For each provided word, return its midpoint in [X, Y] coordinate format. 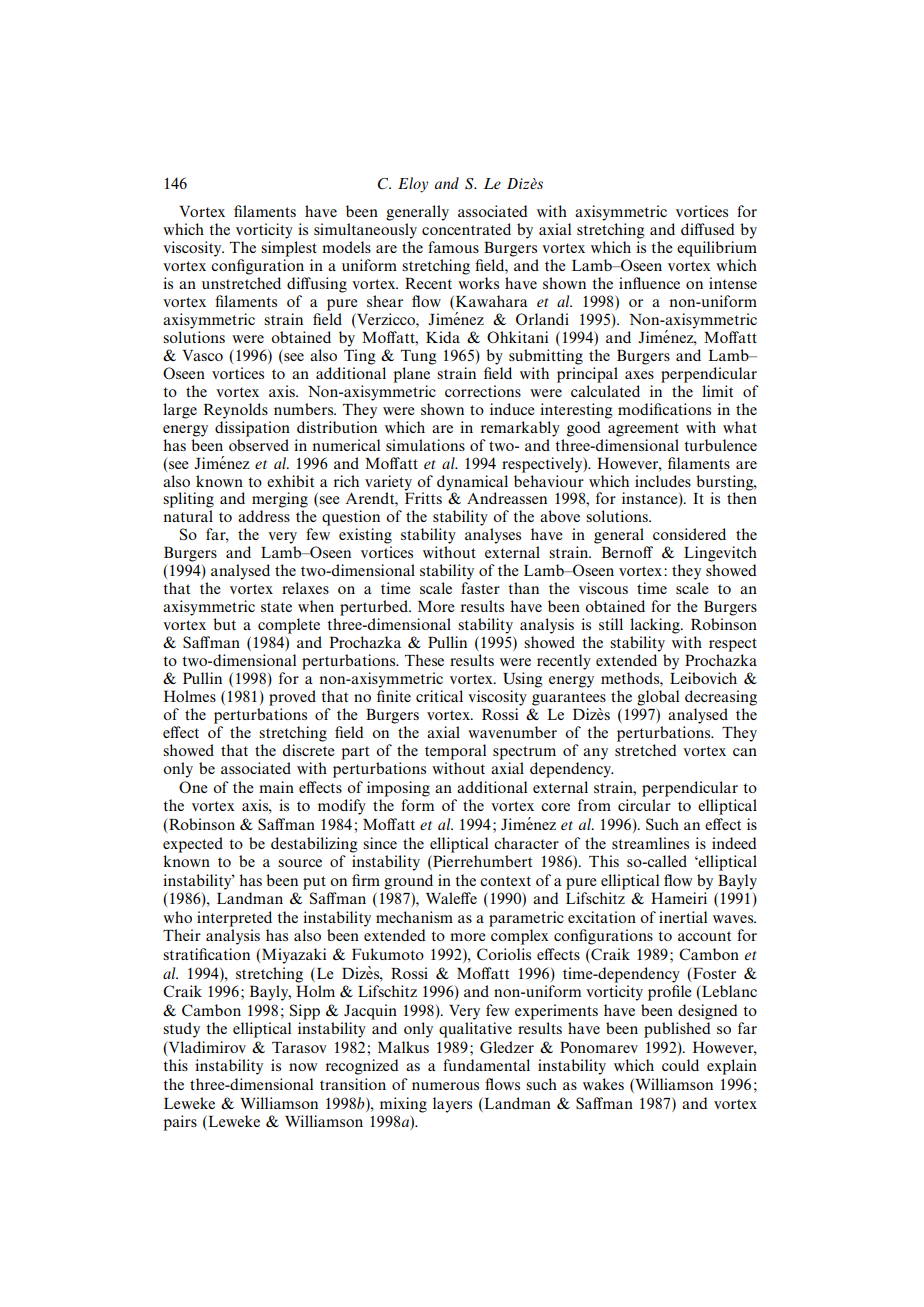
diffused [708, 229]
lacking [656, 626]
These [424, 660]
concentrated [466, 229]
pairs [180, 1123]
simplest [289, 249]
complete [289, 626]
